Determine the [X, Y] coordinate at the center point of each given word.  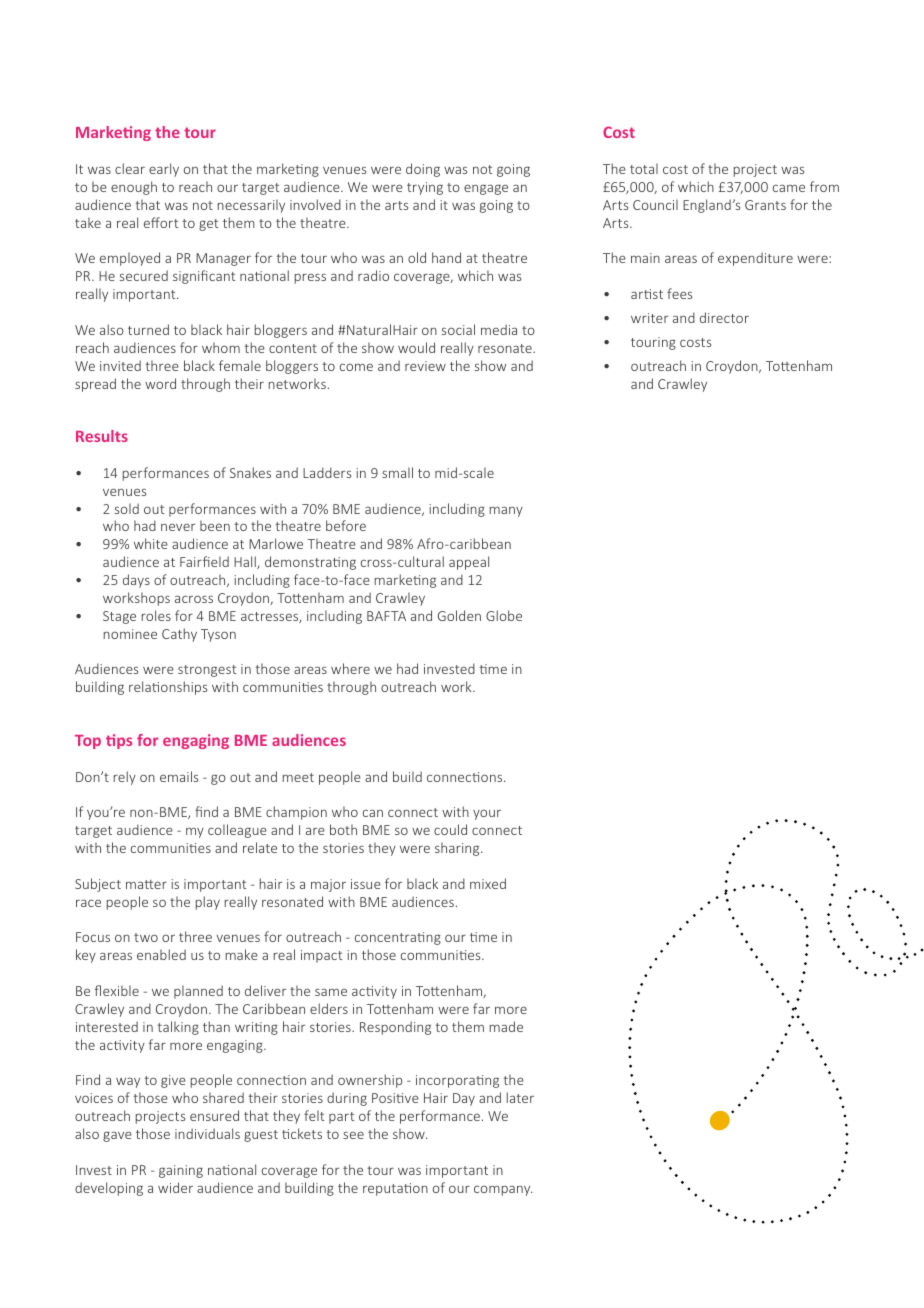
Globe [504, 615]
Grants [765, 205]
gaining [181, 1171]
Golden [459, 615]
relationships [168, 688]
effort [161, 222]
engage [486, 189]
